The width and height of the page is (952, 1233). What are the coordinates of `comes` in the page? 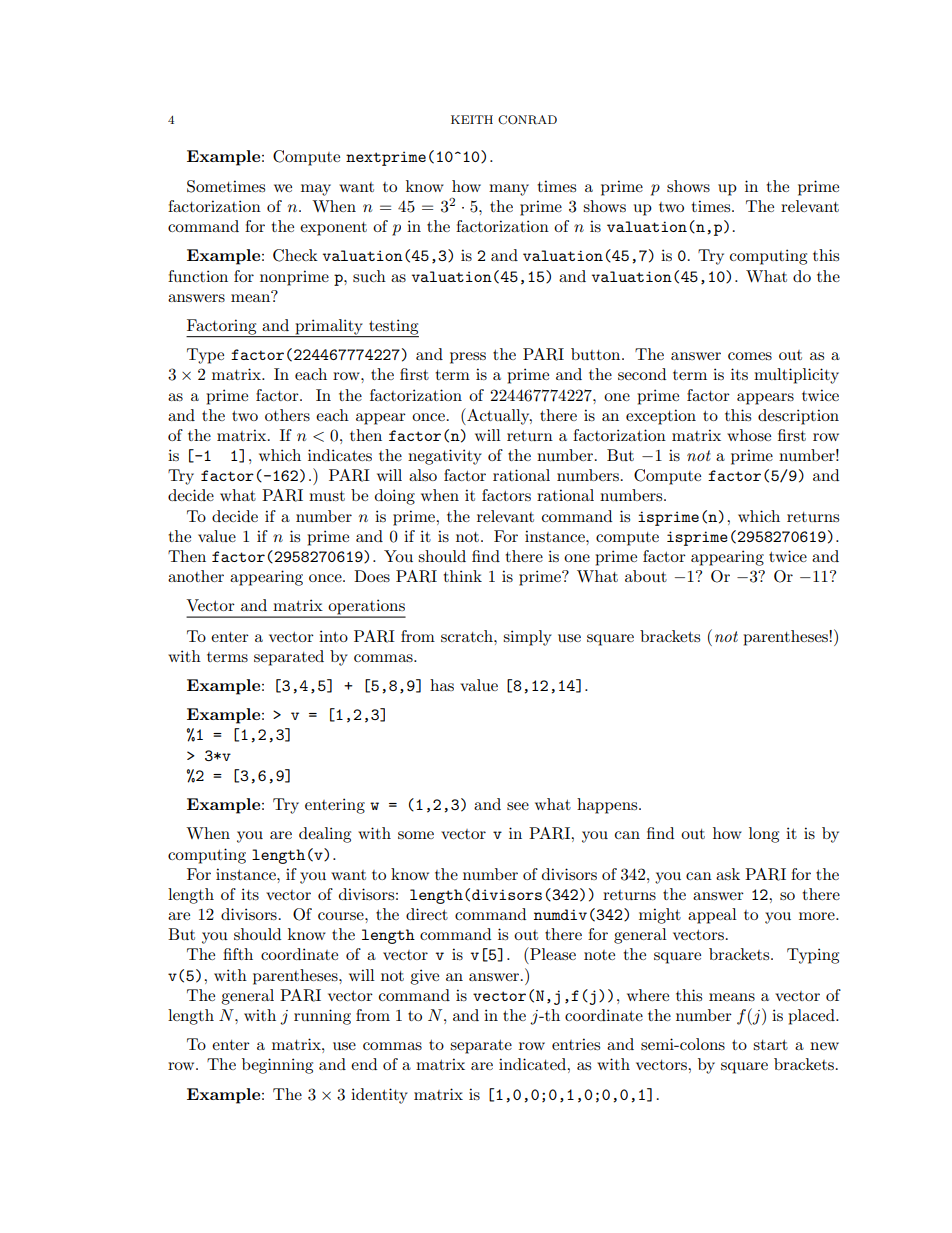 It's located at (750, 356).
